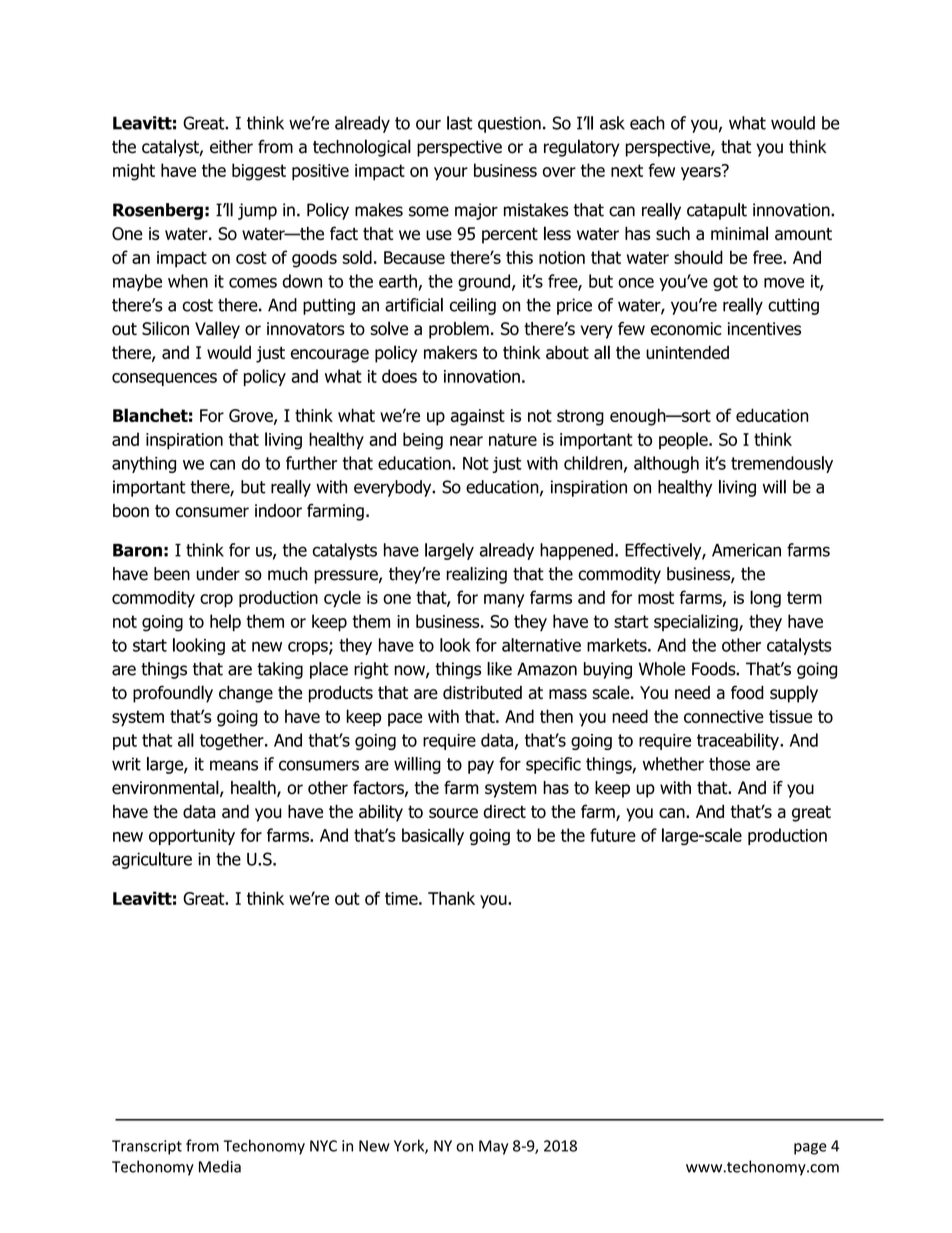 The width and height of the screenshot is (952, 1233). What do you see at coordinates (323, 1146) in the screenshot?
I see `NYC` at bounding box center [323, 1146].
